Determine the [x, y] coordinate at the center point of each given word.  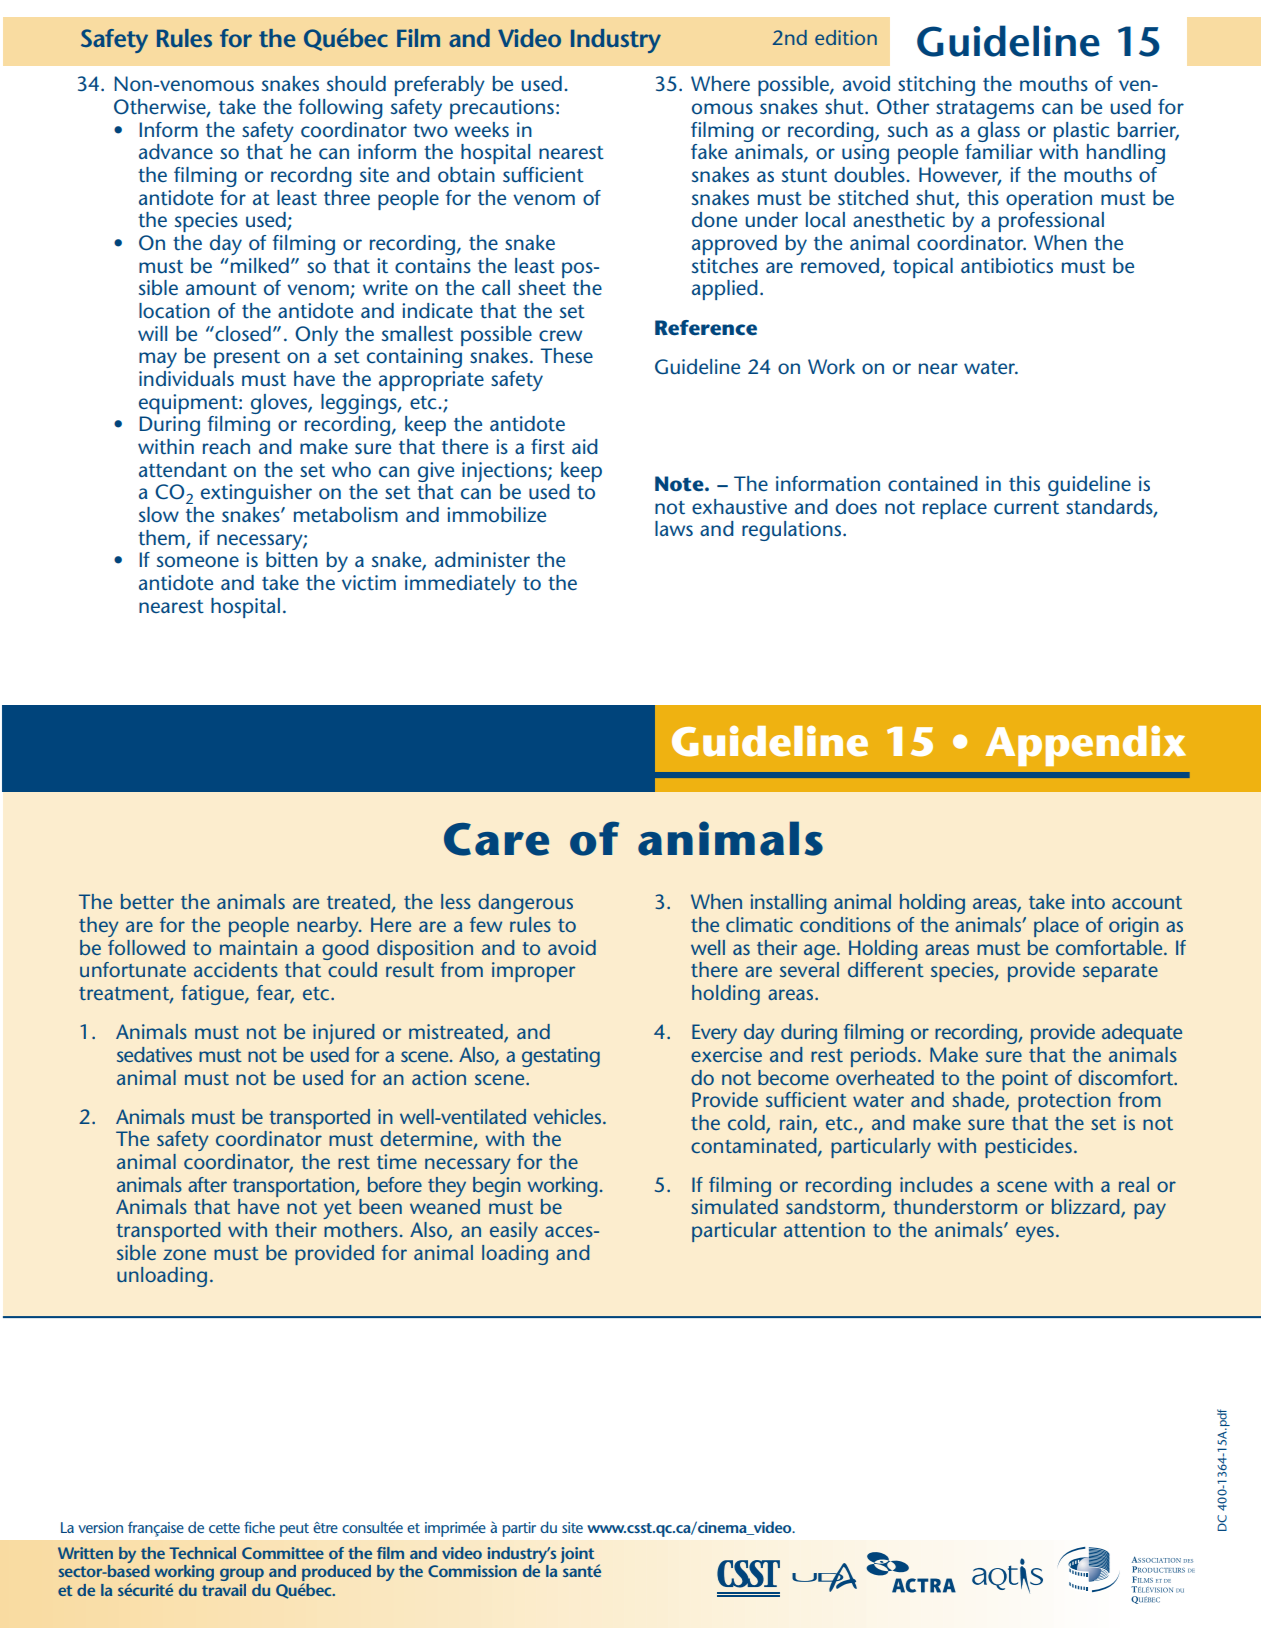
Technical [202, 1553]
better [147, 901]
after [207, 1184]
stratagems [985, 110]
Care [496, 839]
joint [577, 1555]
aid [585, 446]
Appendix [1086, 745]
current [1026, 508]
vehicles [567, 1116]
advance [176, 152]
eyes [1035, 1234]
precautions [502, 109]
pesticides [1028, 1148]
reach [226, 447]
